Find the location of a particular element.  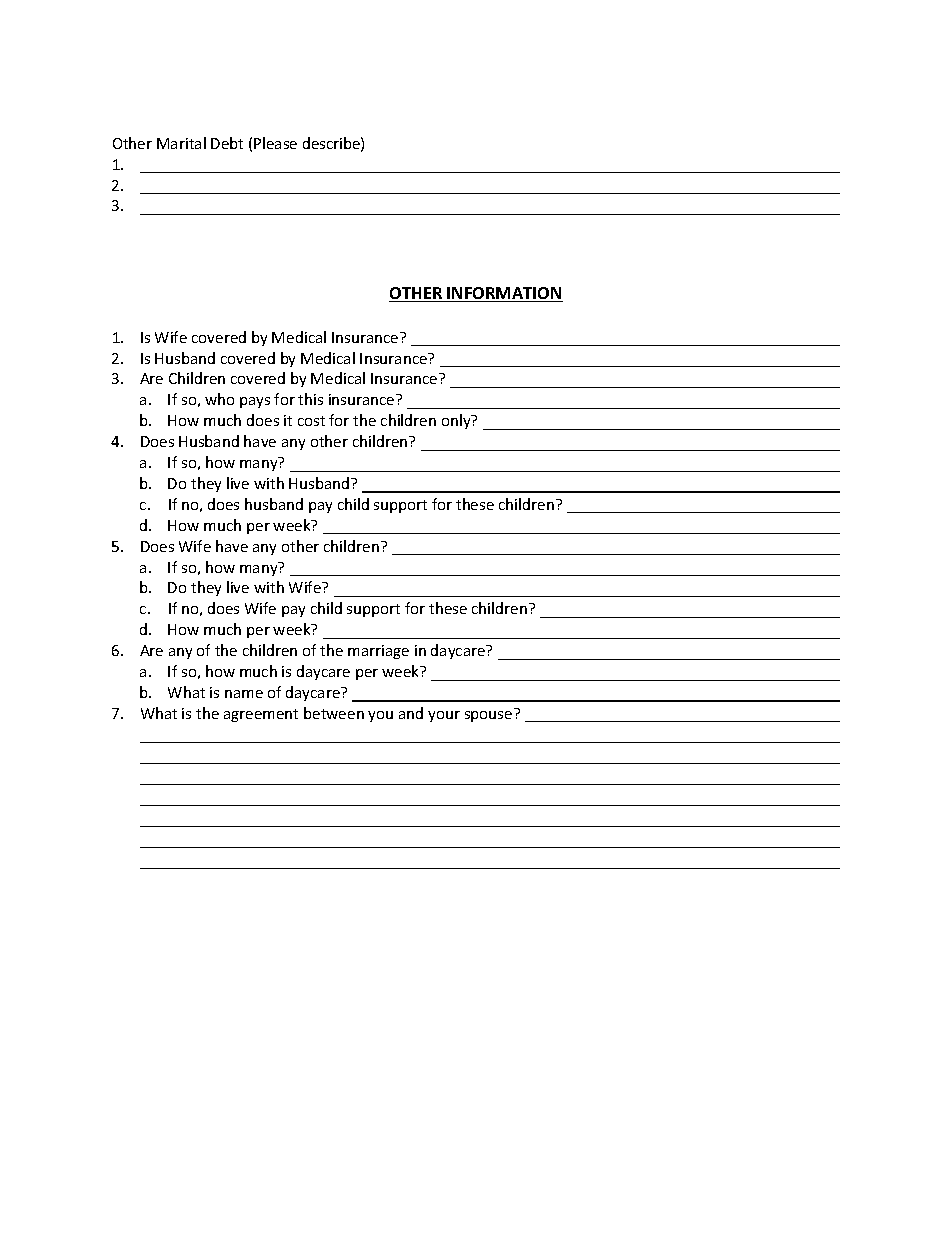

name is located at coordinates (244, 694).
